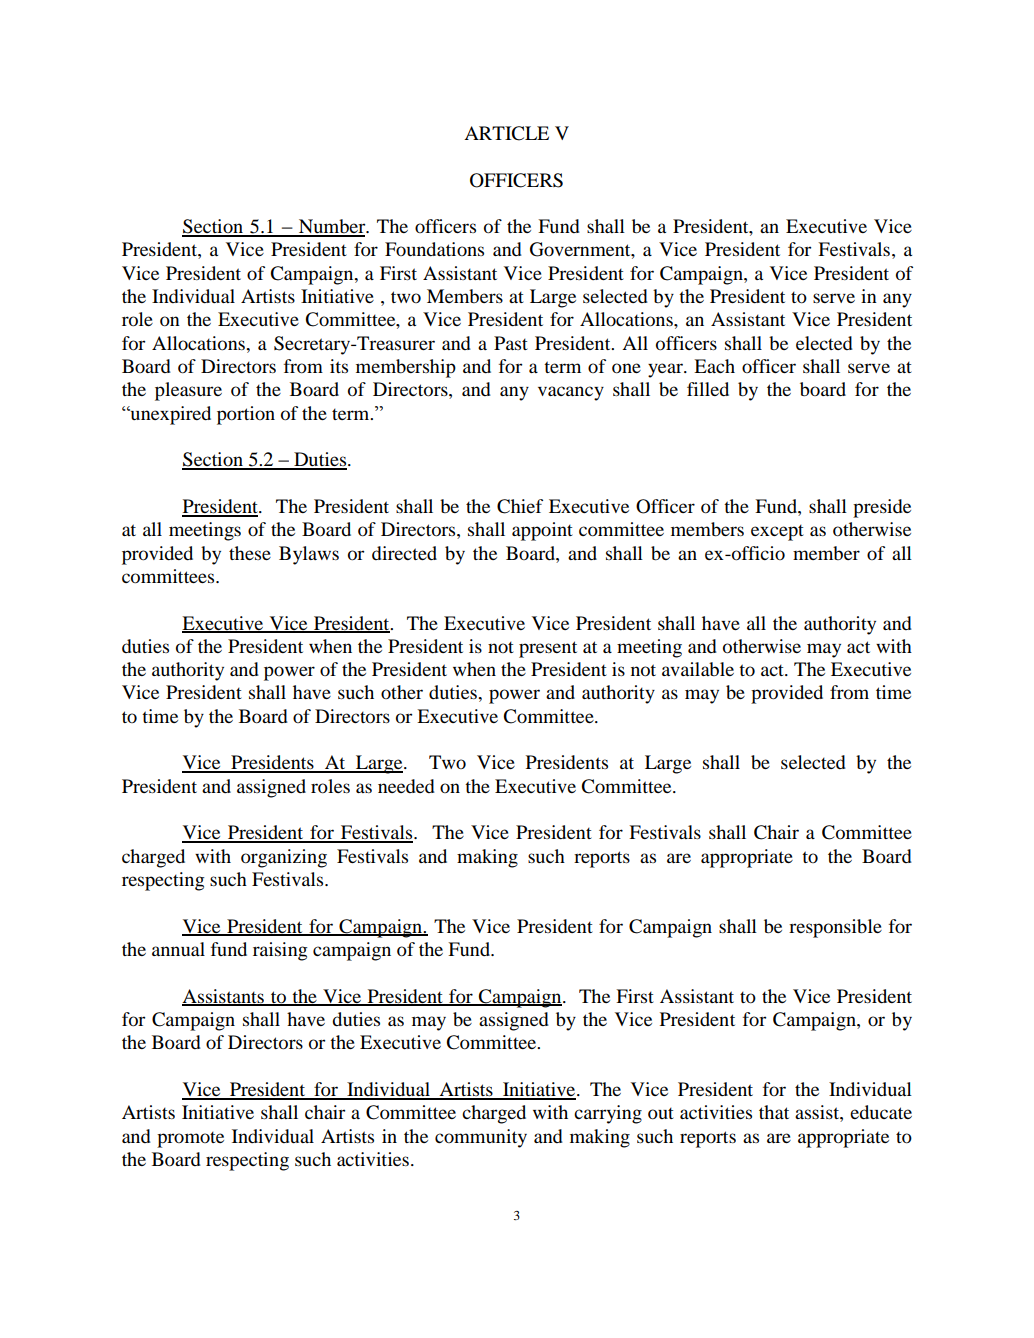 Image resolution: width=1034 pixels, height=1338 pixels. I want to click on promote, so click(190, 1140).
